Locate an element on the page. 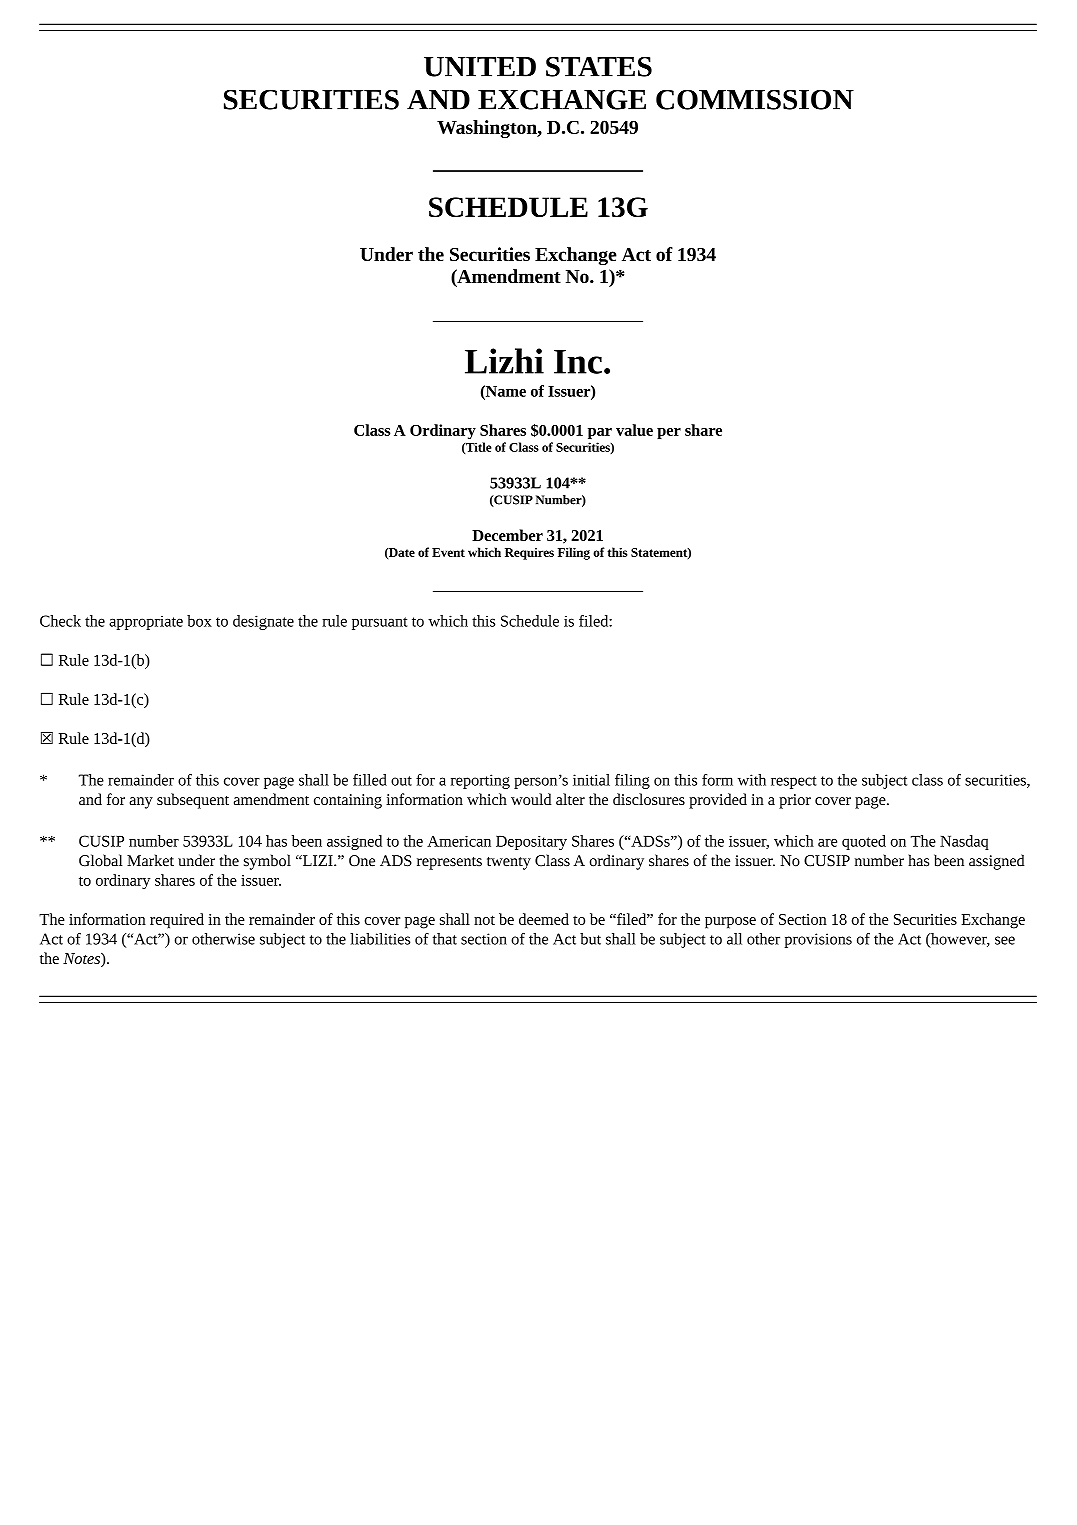 The image size is (1077, 1525). respect is located at coordinates (794, 782).
